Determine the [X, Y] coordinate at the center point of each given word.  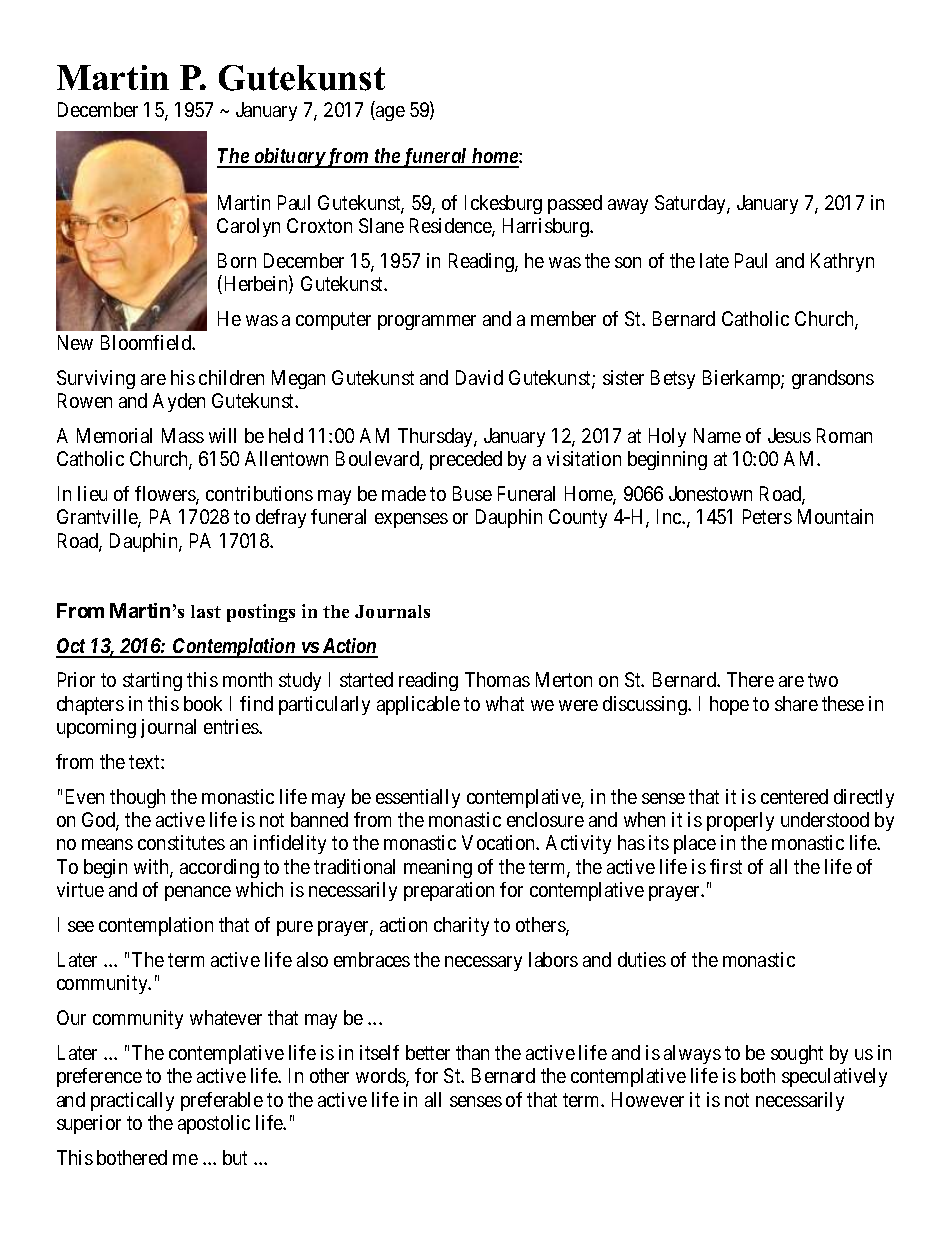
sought [797, 1054]
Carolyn [248, 227]
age [389, 113]
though [137, 798]
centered [794, 796]
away [628, 206]
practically [132, 1101]
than [472, 1052]
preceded [466, 460]
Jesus [789, 435]
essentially [418, 798]
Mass [183, 435]
